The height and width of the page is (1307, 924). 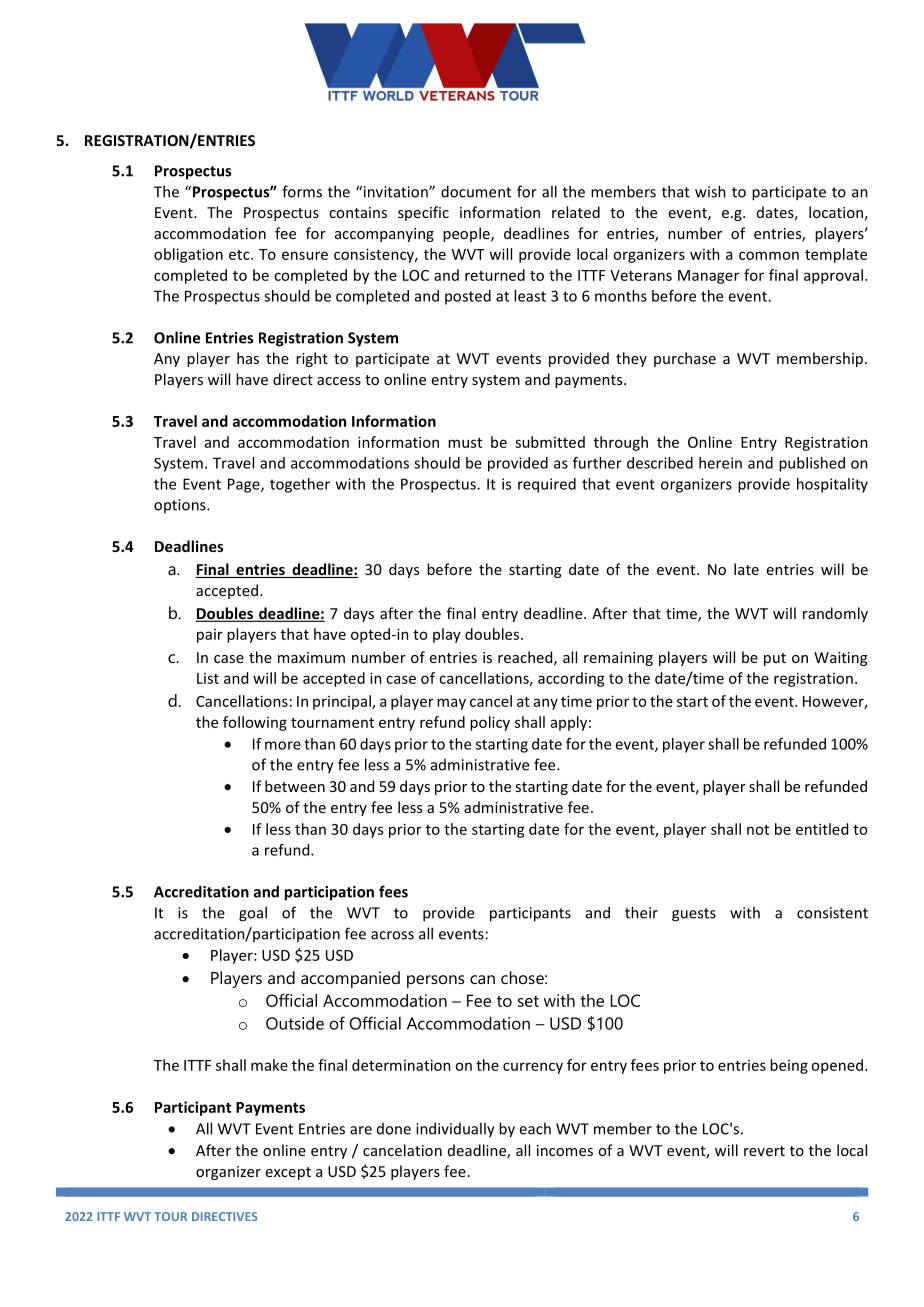 I want to click on guests, so click(x=694, y=915).
